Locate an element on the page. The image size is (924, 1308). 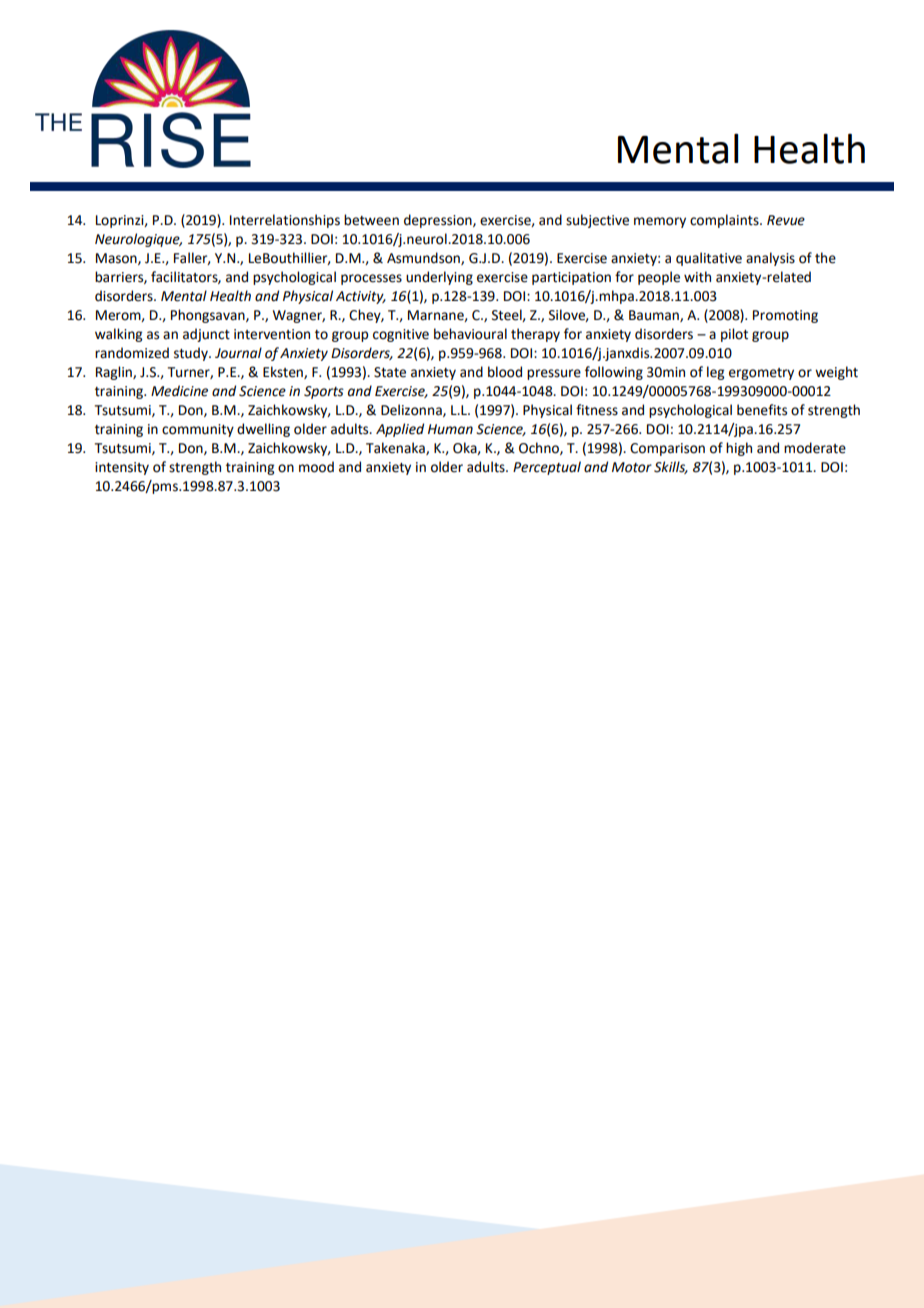
adjunct is located at coordinates (206, 335).
